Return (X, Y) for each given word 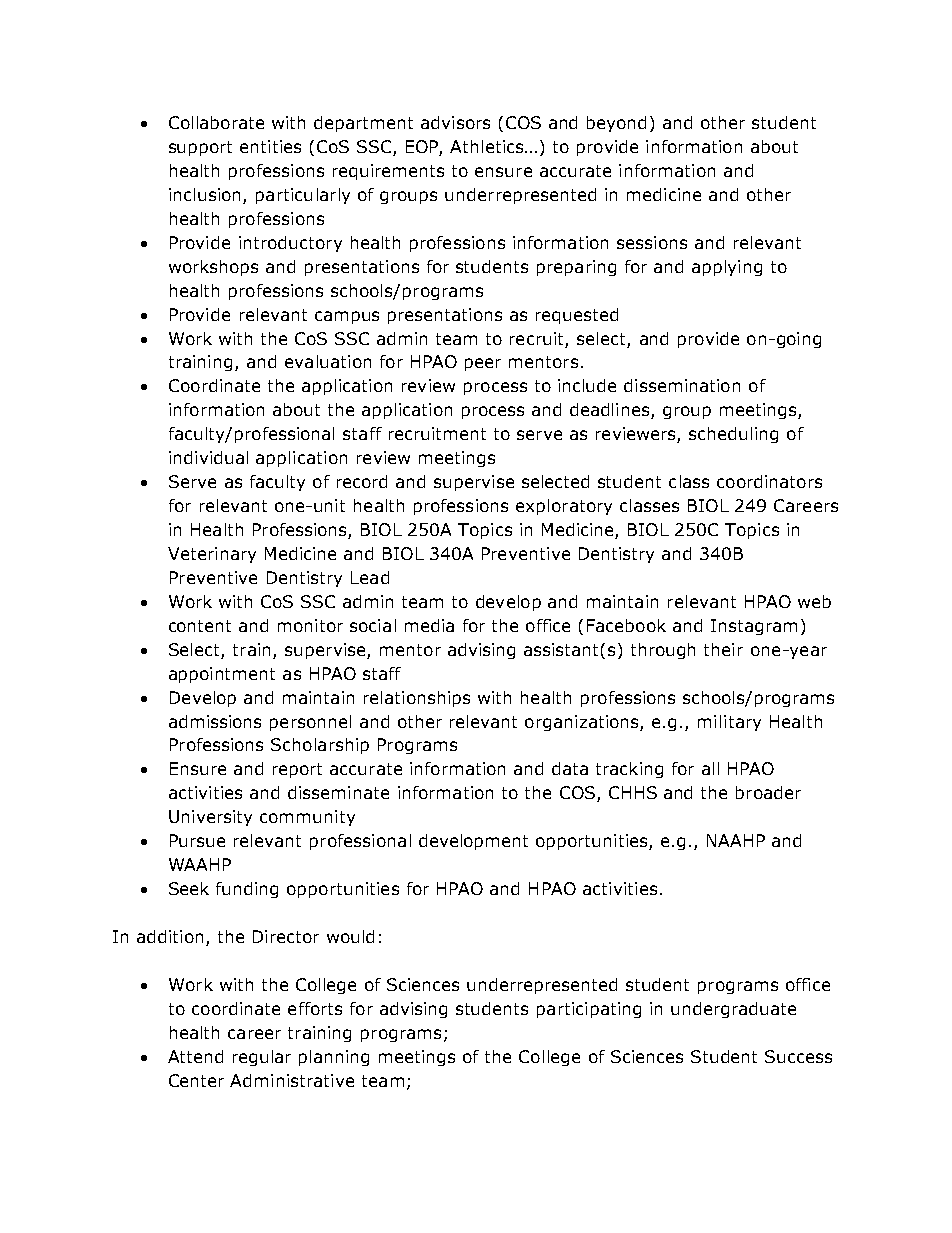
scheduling (733, 435)
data (570, 768)
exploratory (564, 507)
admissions (215, 721)
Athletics (488, 146)
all (710, 768)
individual (208, 457)
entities (270, 146)
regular (262, 1058)
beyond (616, 124)
